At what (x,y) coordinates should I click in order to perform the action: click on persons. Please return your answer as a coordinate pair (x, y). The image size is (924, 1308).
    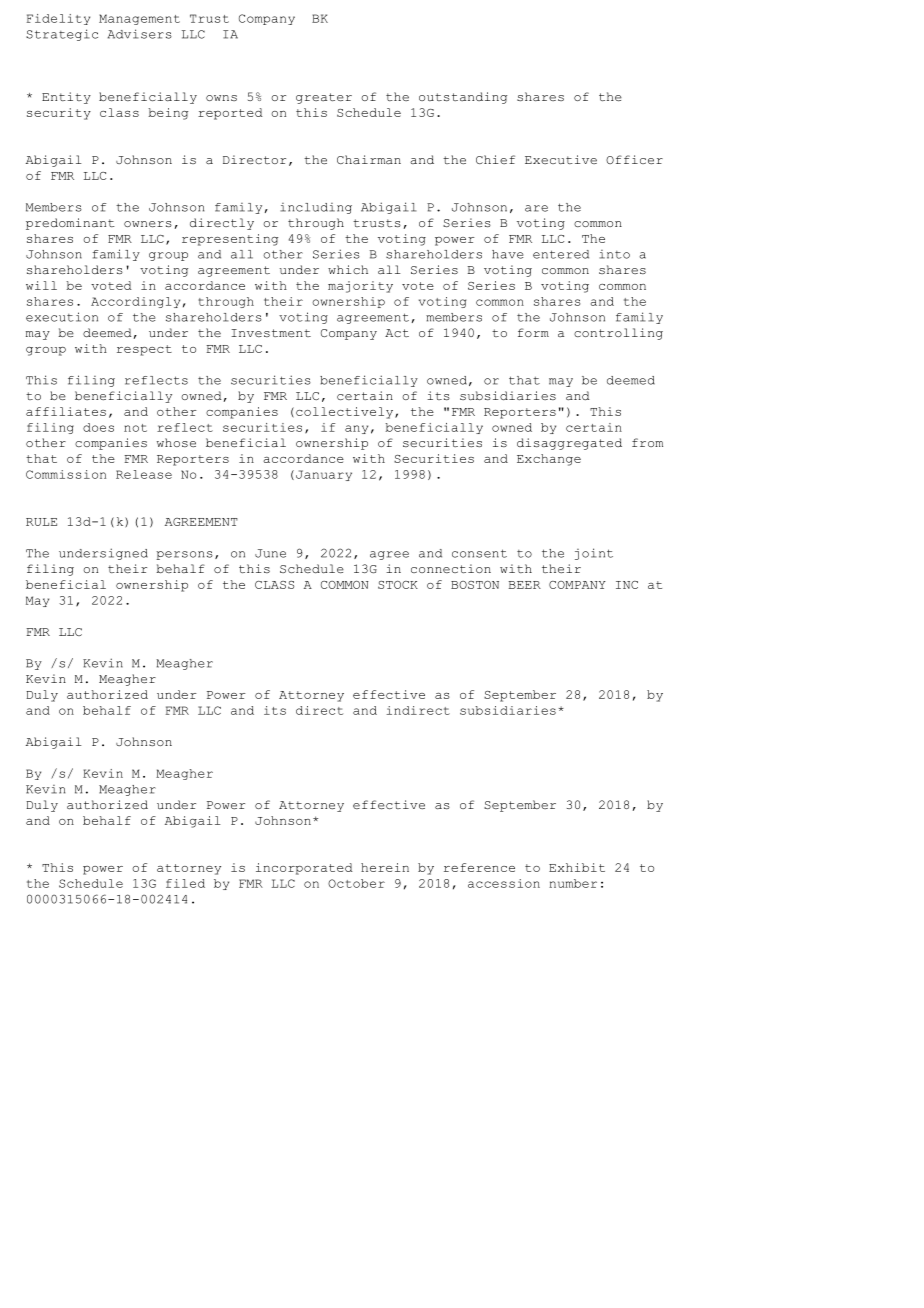
    Looking at the image, I should click on (184, 555).
